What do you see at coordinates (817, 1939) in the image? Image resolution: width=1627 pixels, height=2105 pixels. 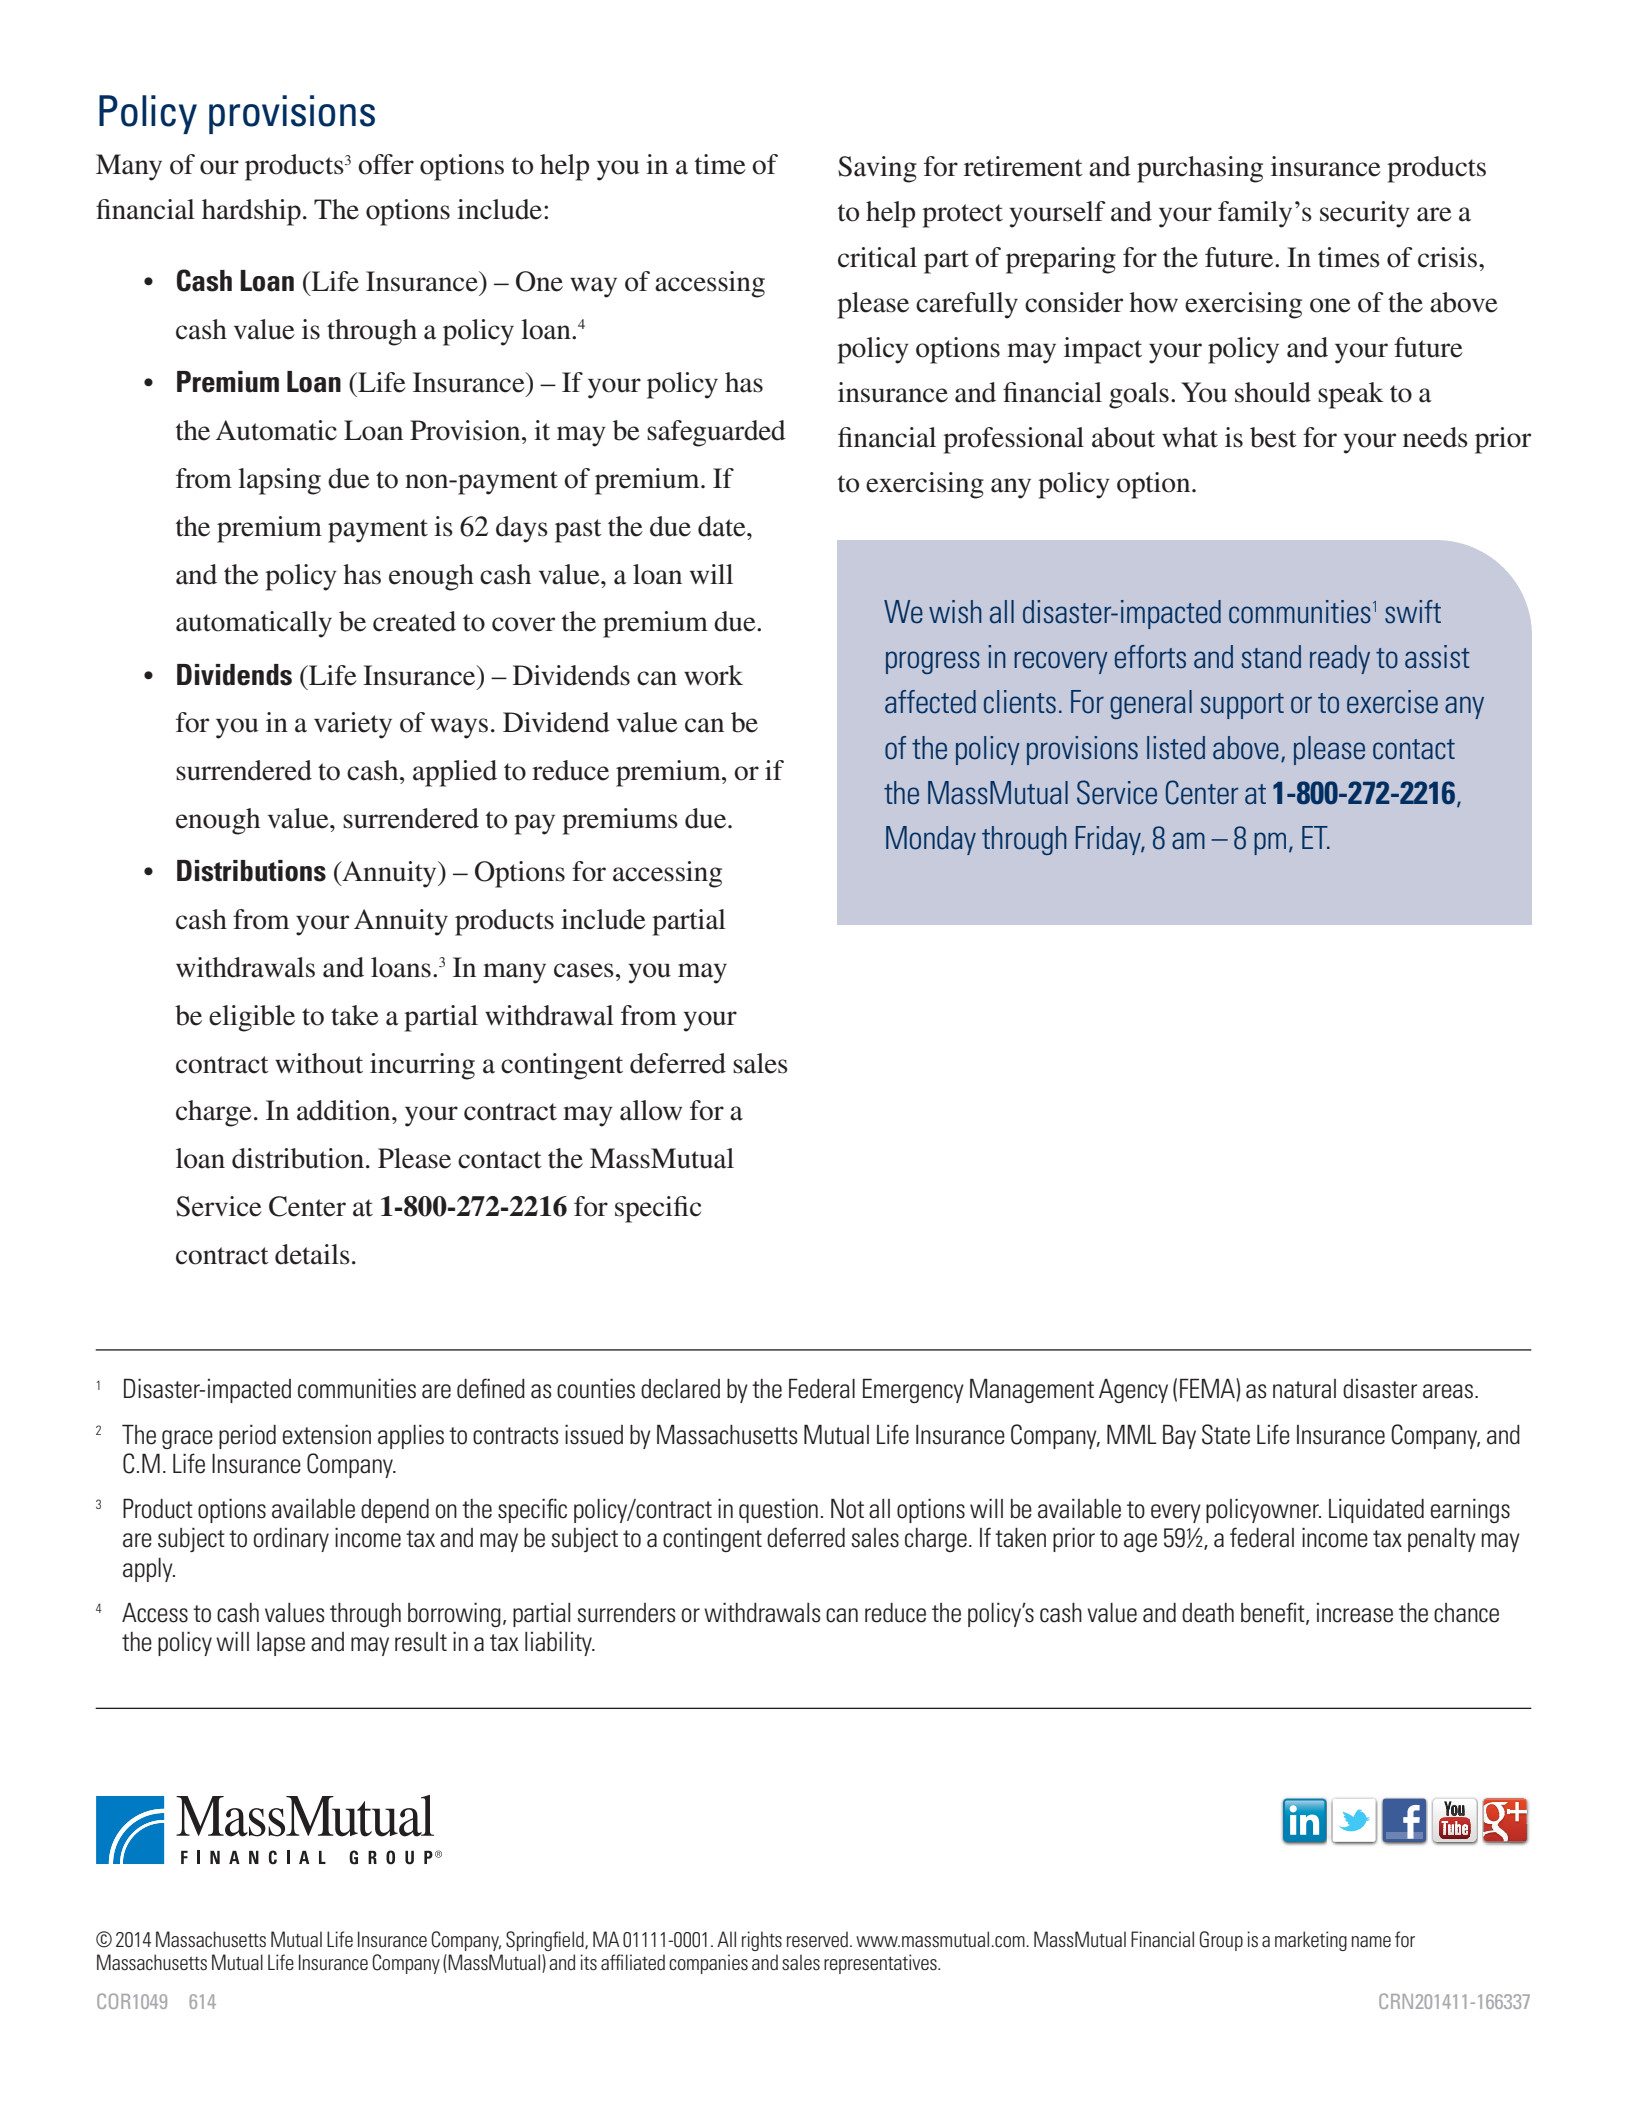 I see `reserved` at bounding box center [817, 1939].
